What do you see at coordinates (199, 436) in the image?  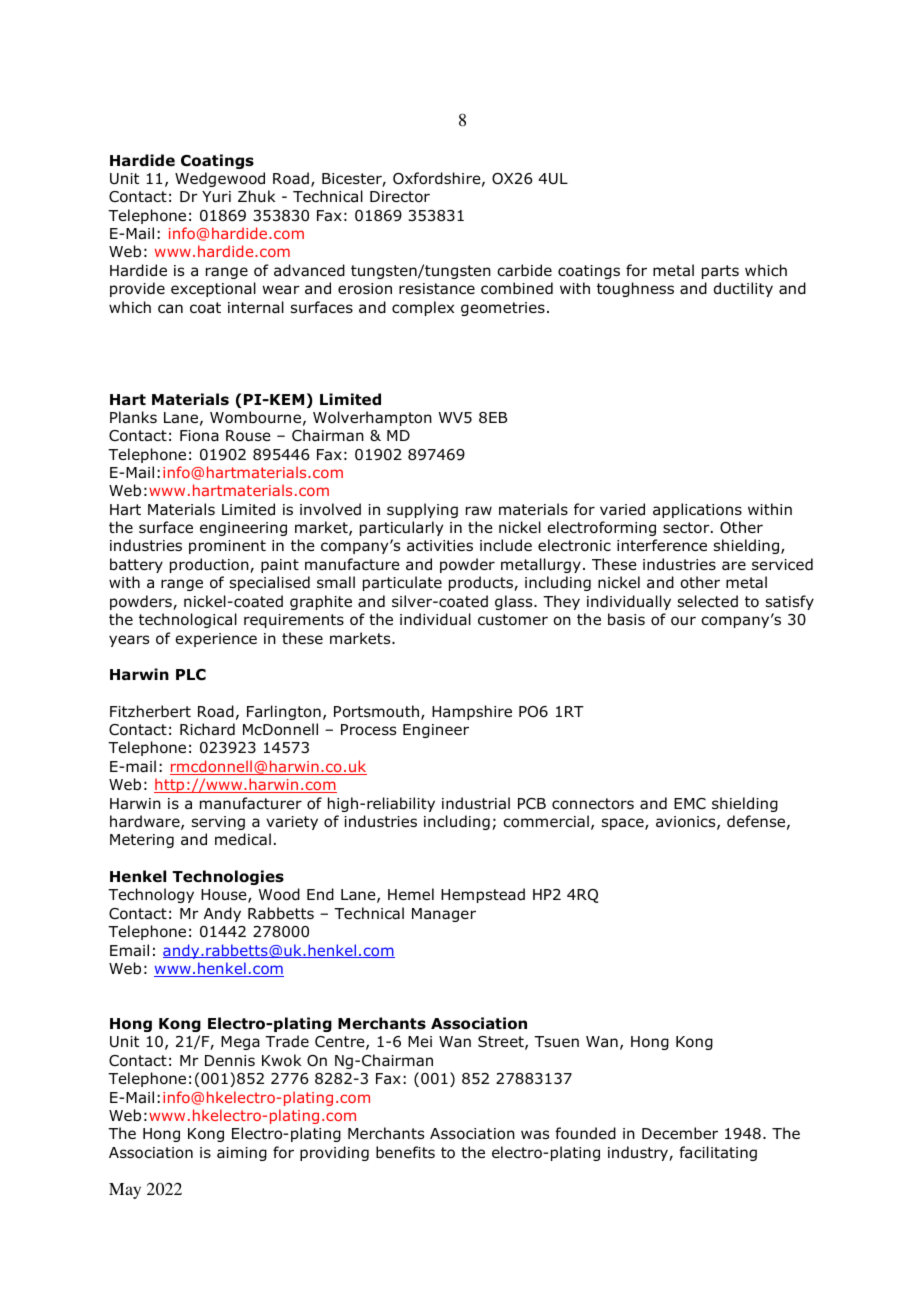 I see `Fiona` at bounding box center [199, 436].
